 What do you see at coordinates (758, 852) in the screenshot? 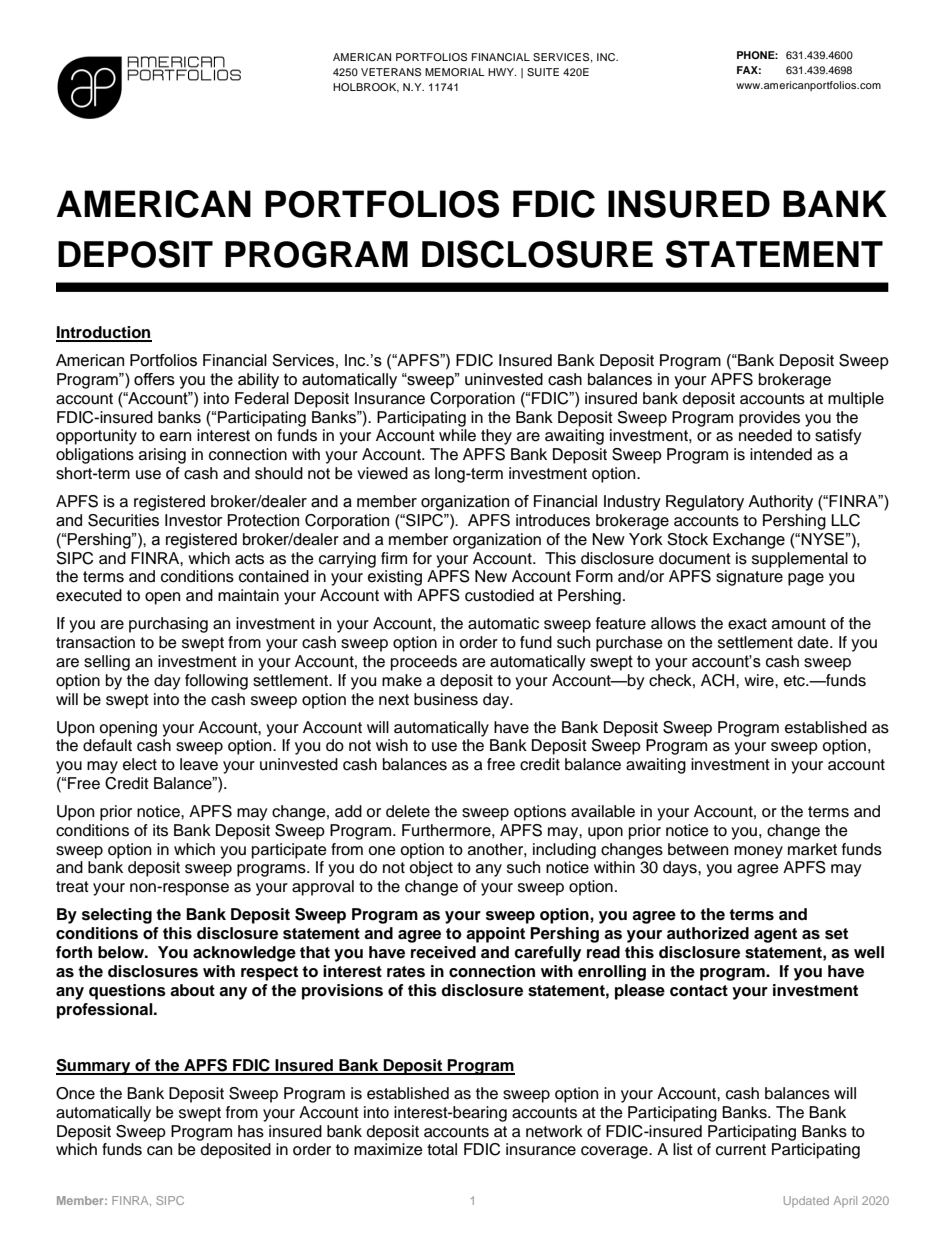
I see `money` at bounding box center [758, 852].
